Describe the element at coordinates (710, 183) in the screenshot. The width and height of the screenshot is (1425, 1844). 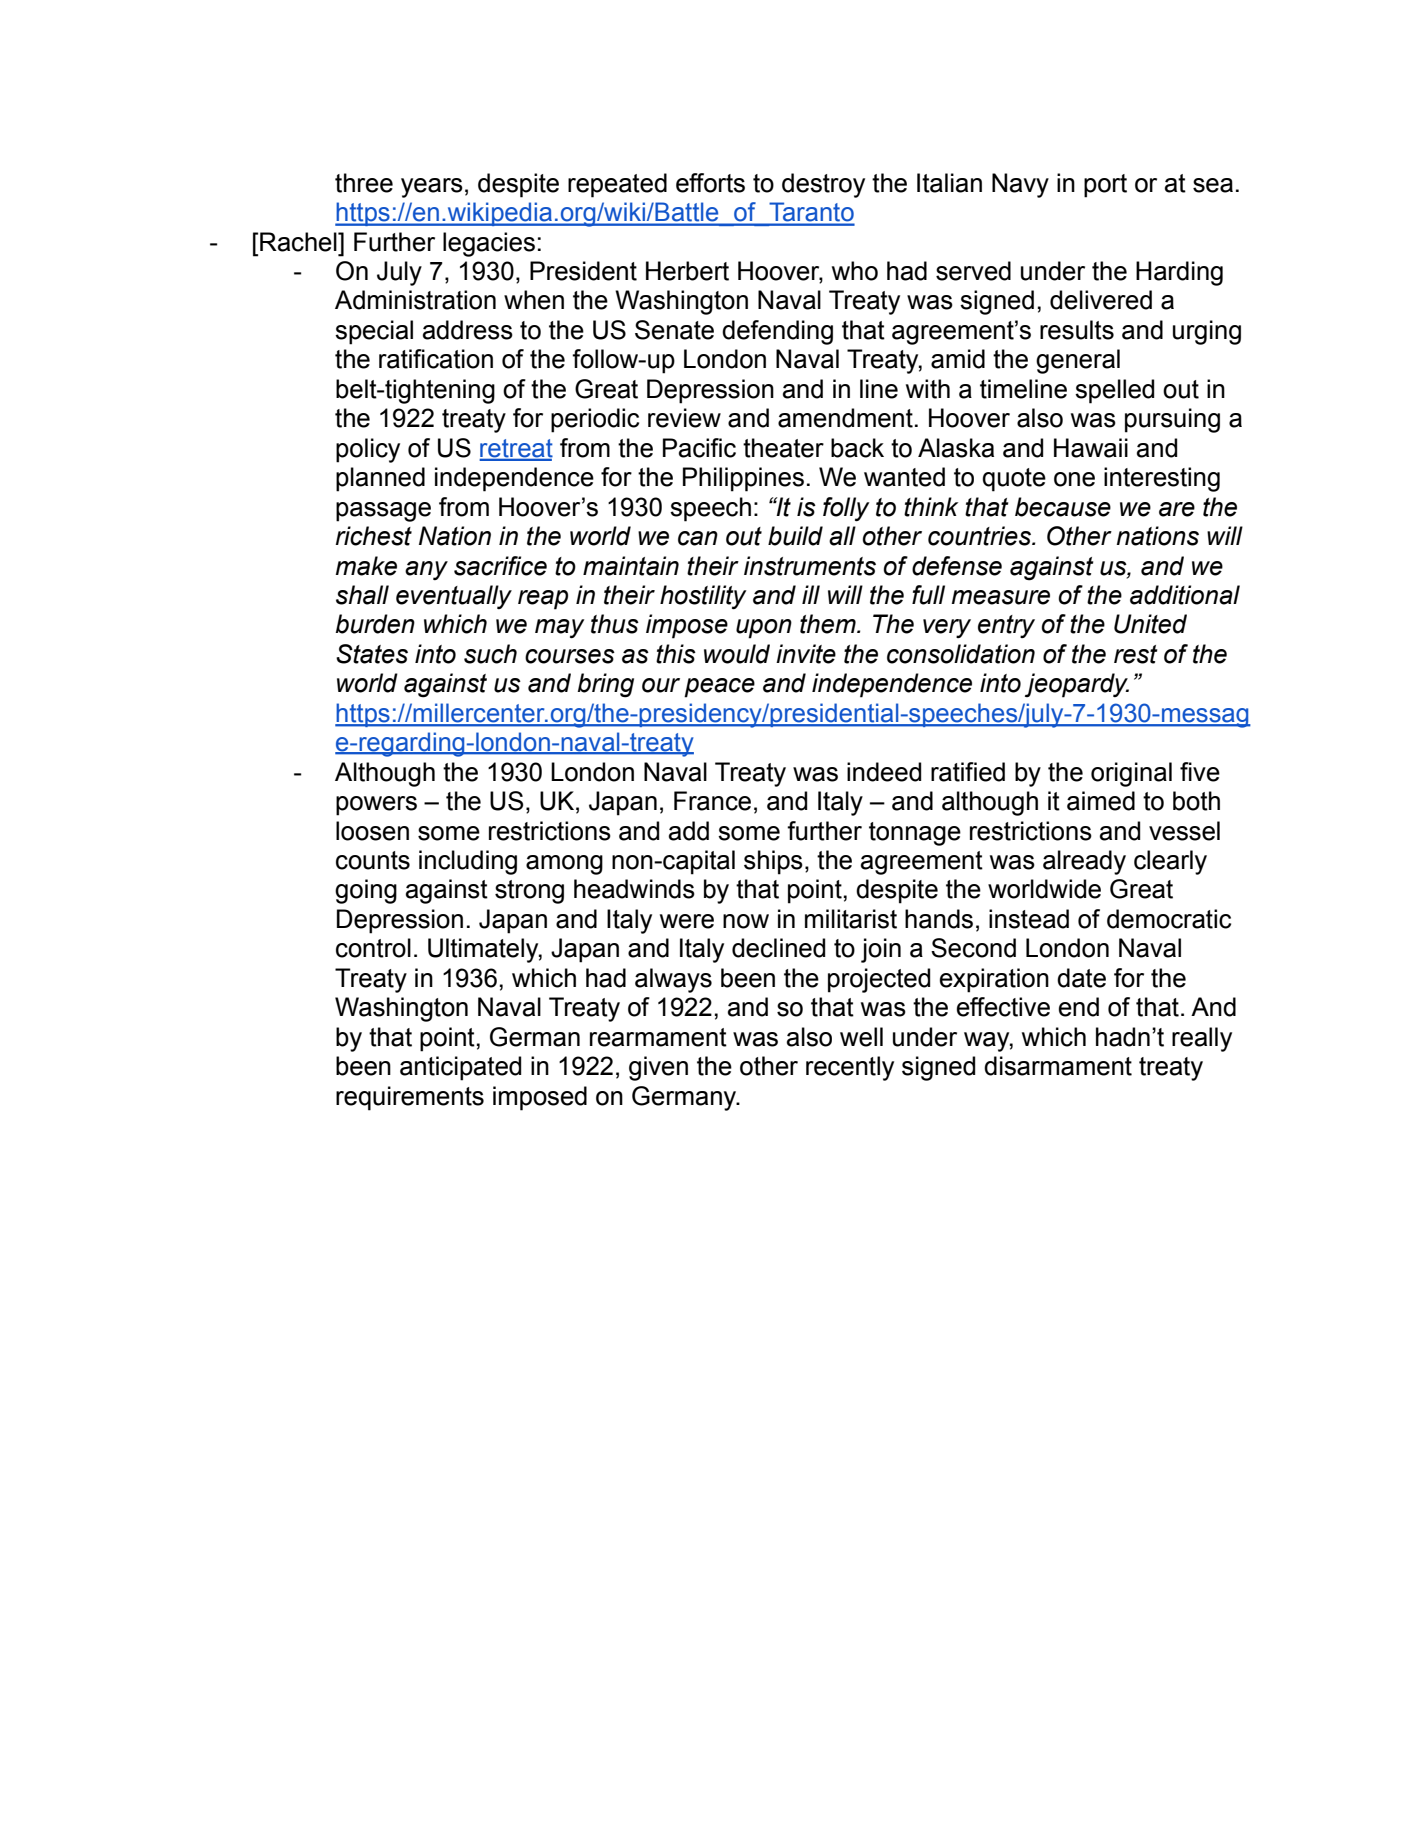
I see `efforts` at that location.
